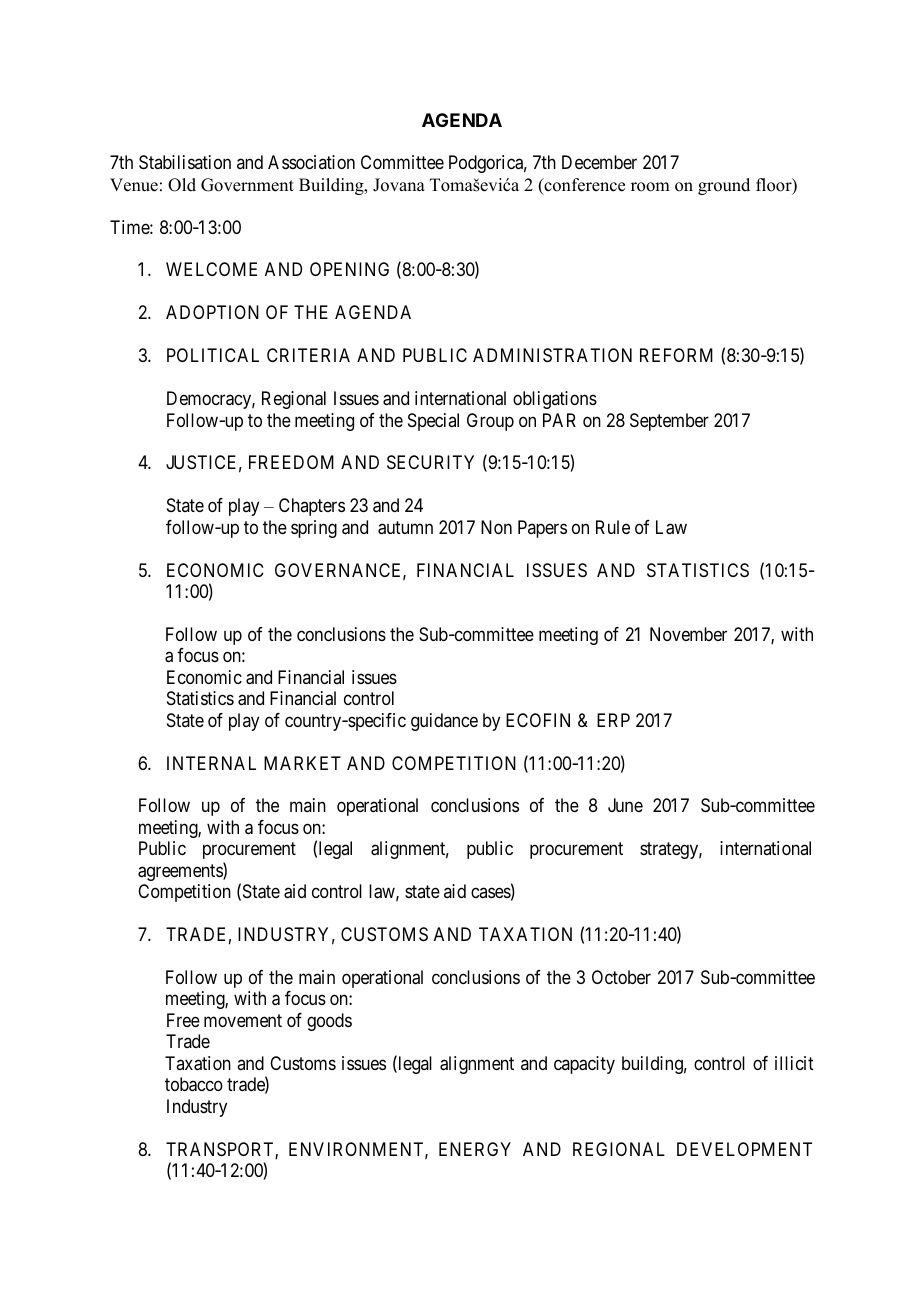 This screenshot has height=1308, width=924. What do you see at coordinates (444, 722) in the screenshot?
I see `guidance` at bounding box center [444, 722].
